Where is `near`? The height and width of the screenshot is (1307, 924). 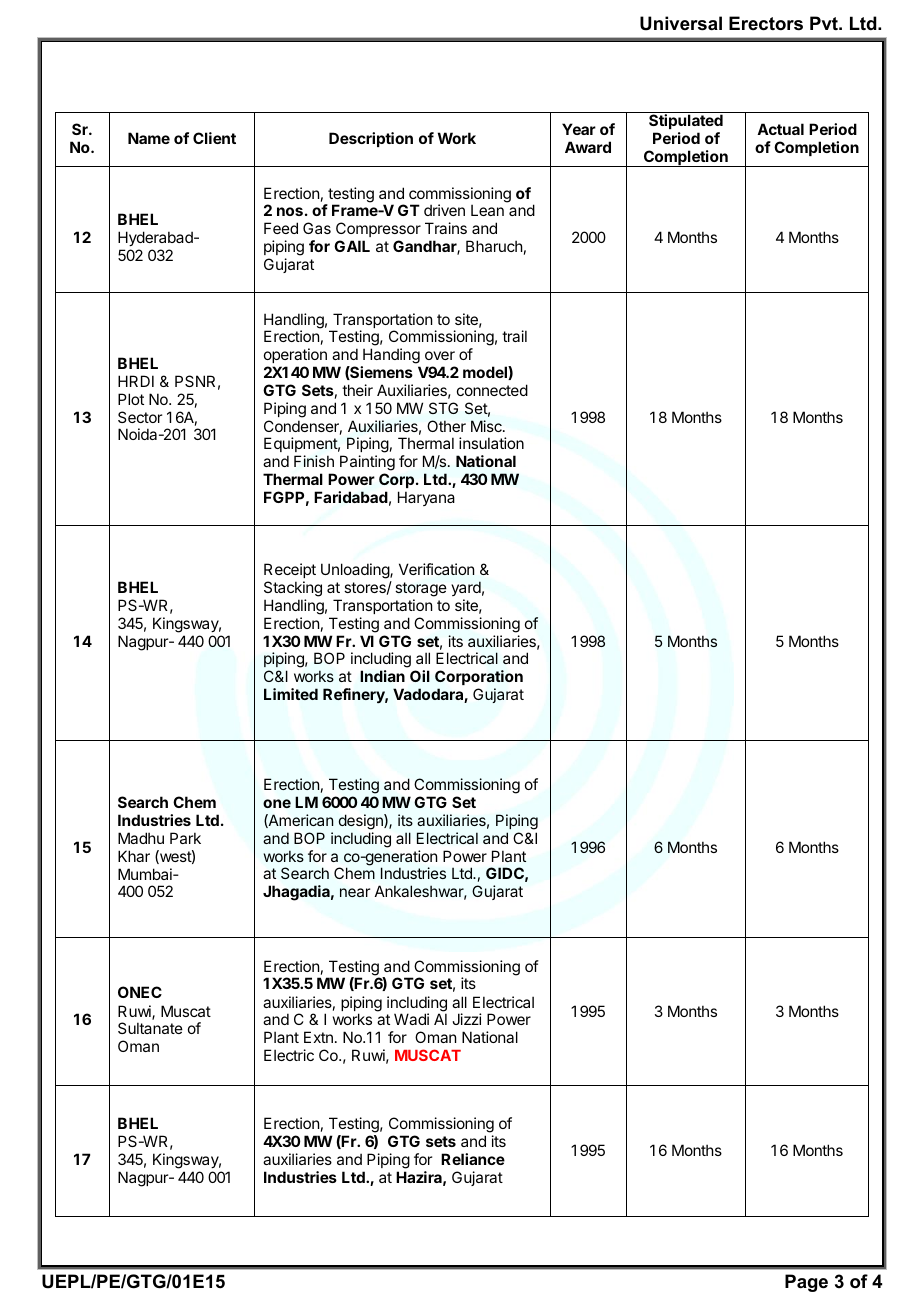 near is located at coordinates (355, 892).
